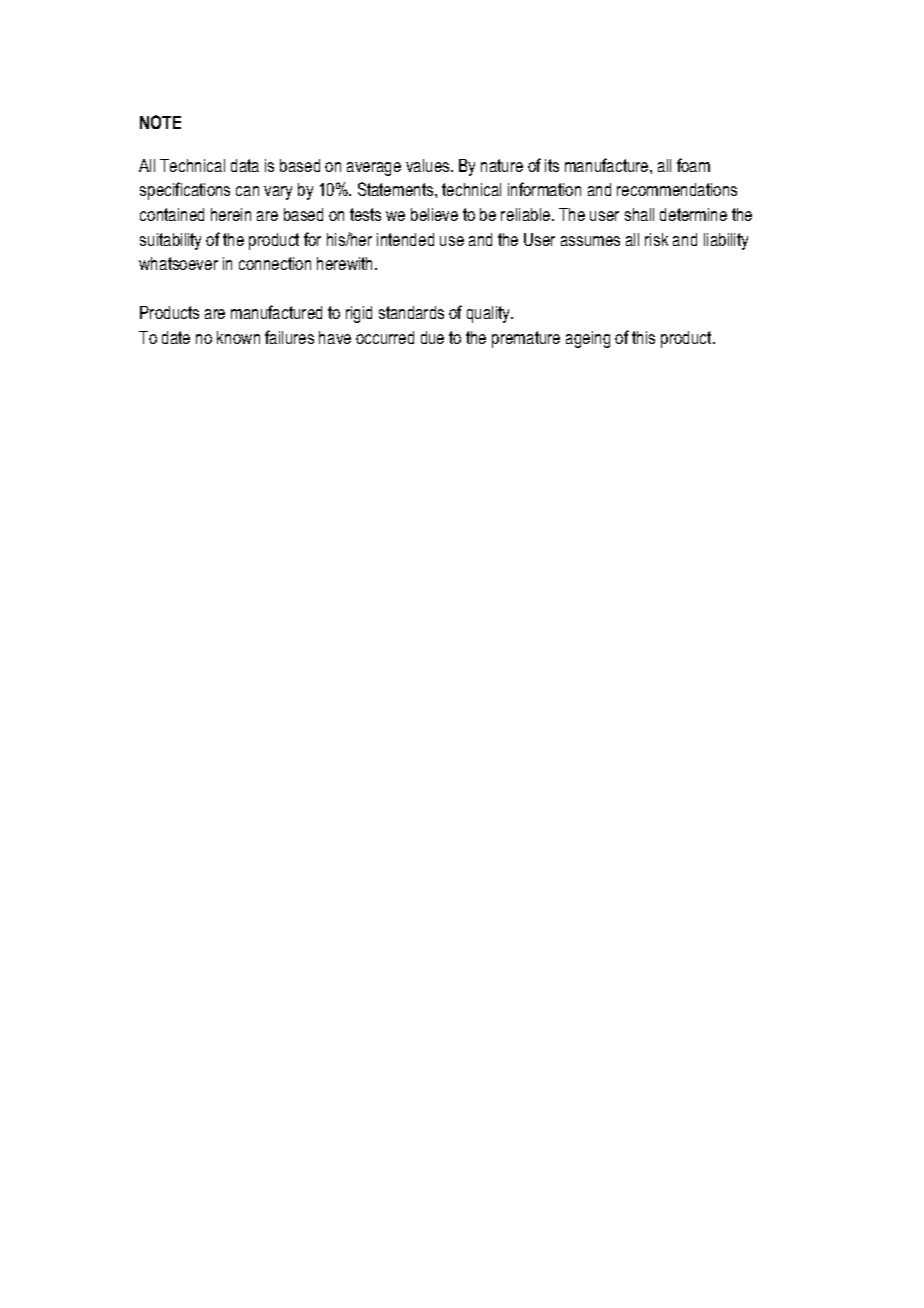  What do you see at coordinates (160, 122) in the screenshot?
I see `NOTE` at bounding box center [160, 122].
